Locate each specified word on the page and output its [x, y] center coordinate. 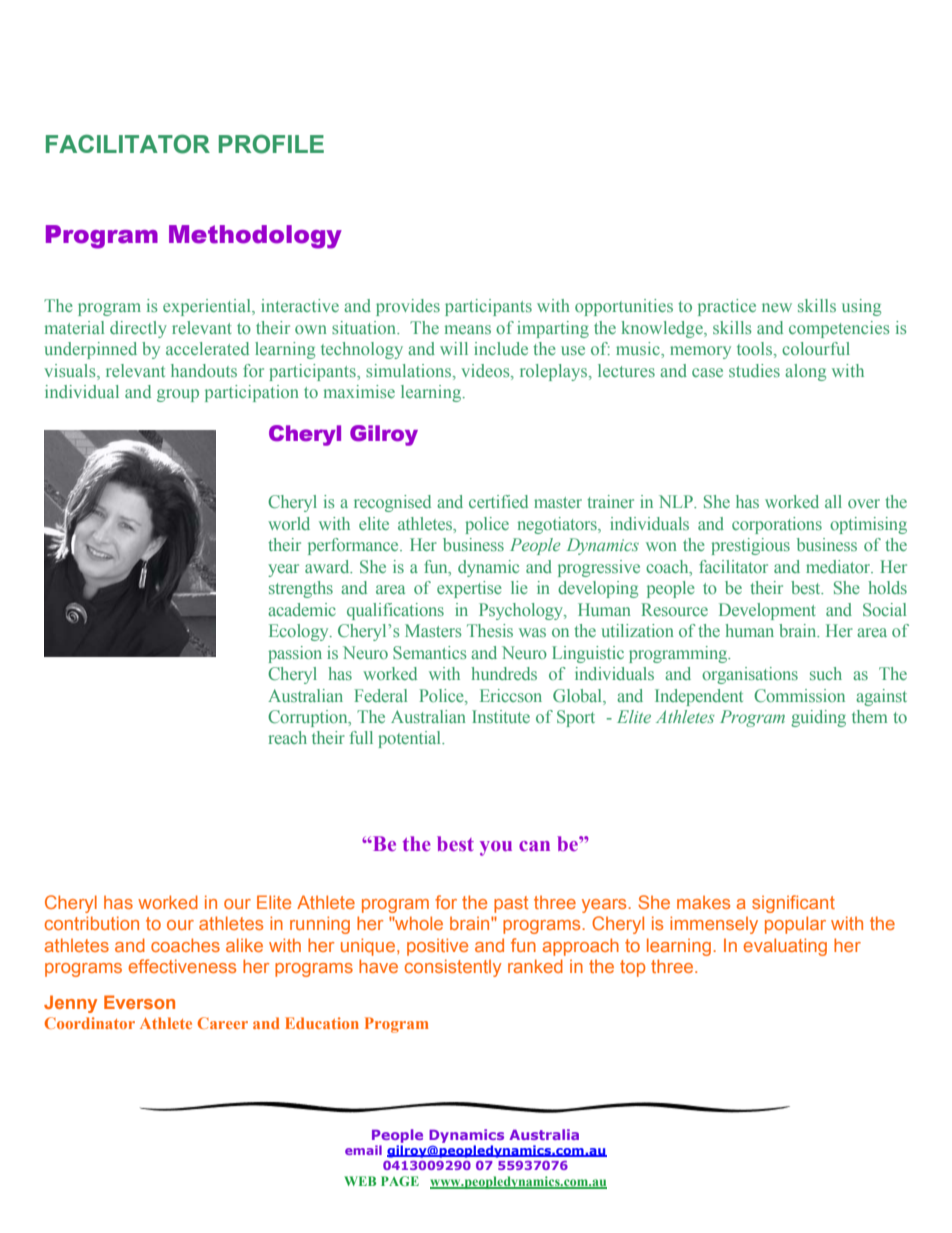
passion [295, 654]
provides [408, 307]
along [805, 372]
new [777, 307]
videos [486, 370]
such [826, 673]
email [363, 1150]
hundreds [504, 673]
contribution [92, 923]
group [178, 395]
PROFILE [271, 144]
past [511, 904]
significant [793, 904]
